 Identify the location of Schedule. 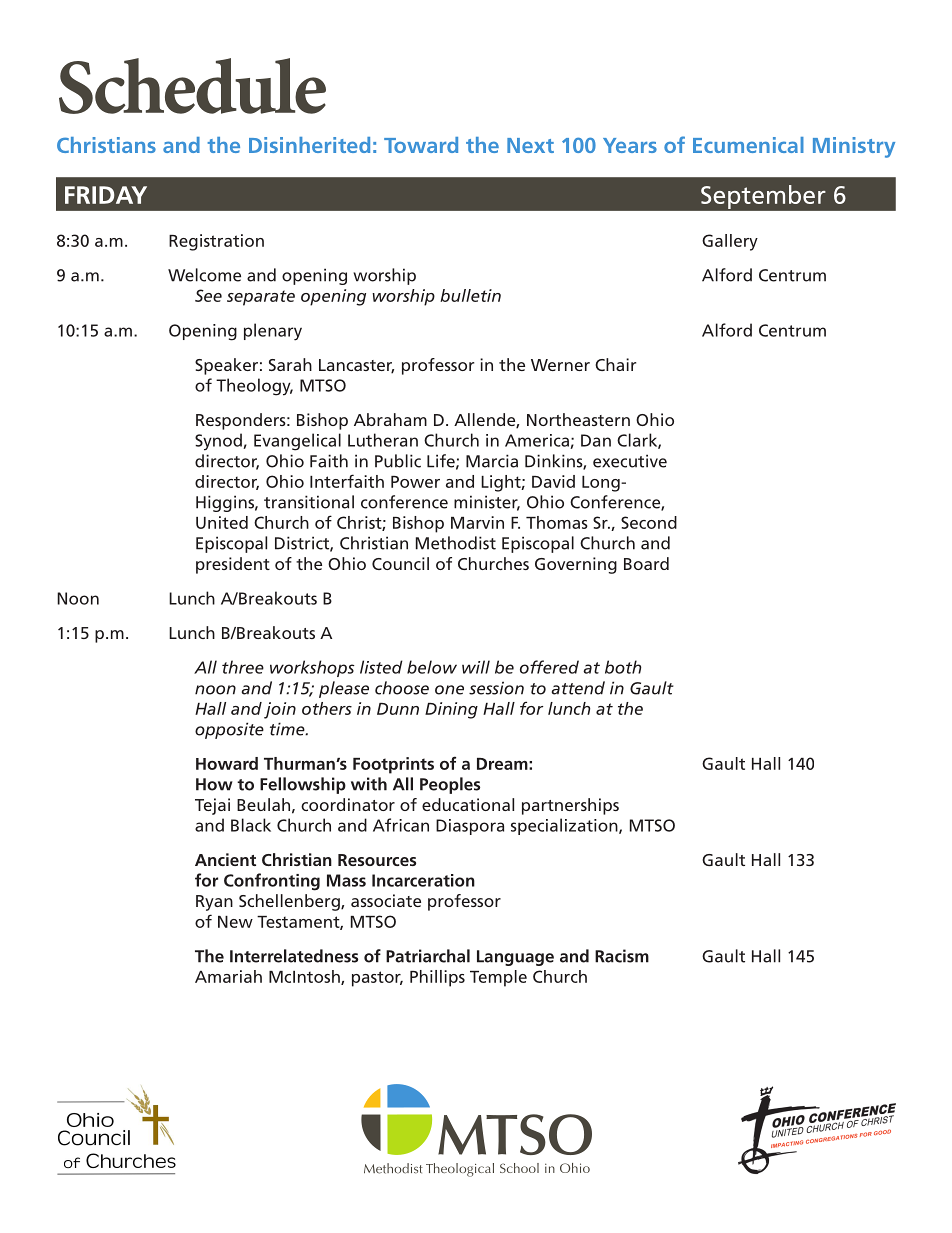
(192, 86).
